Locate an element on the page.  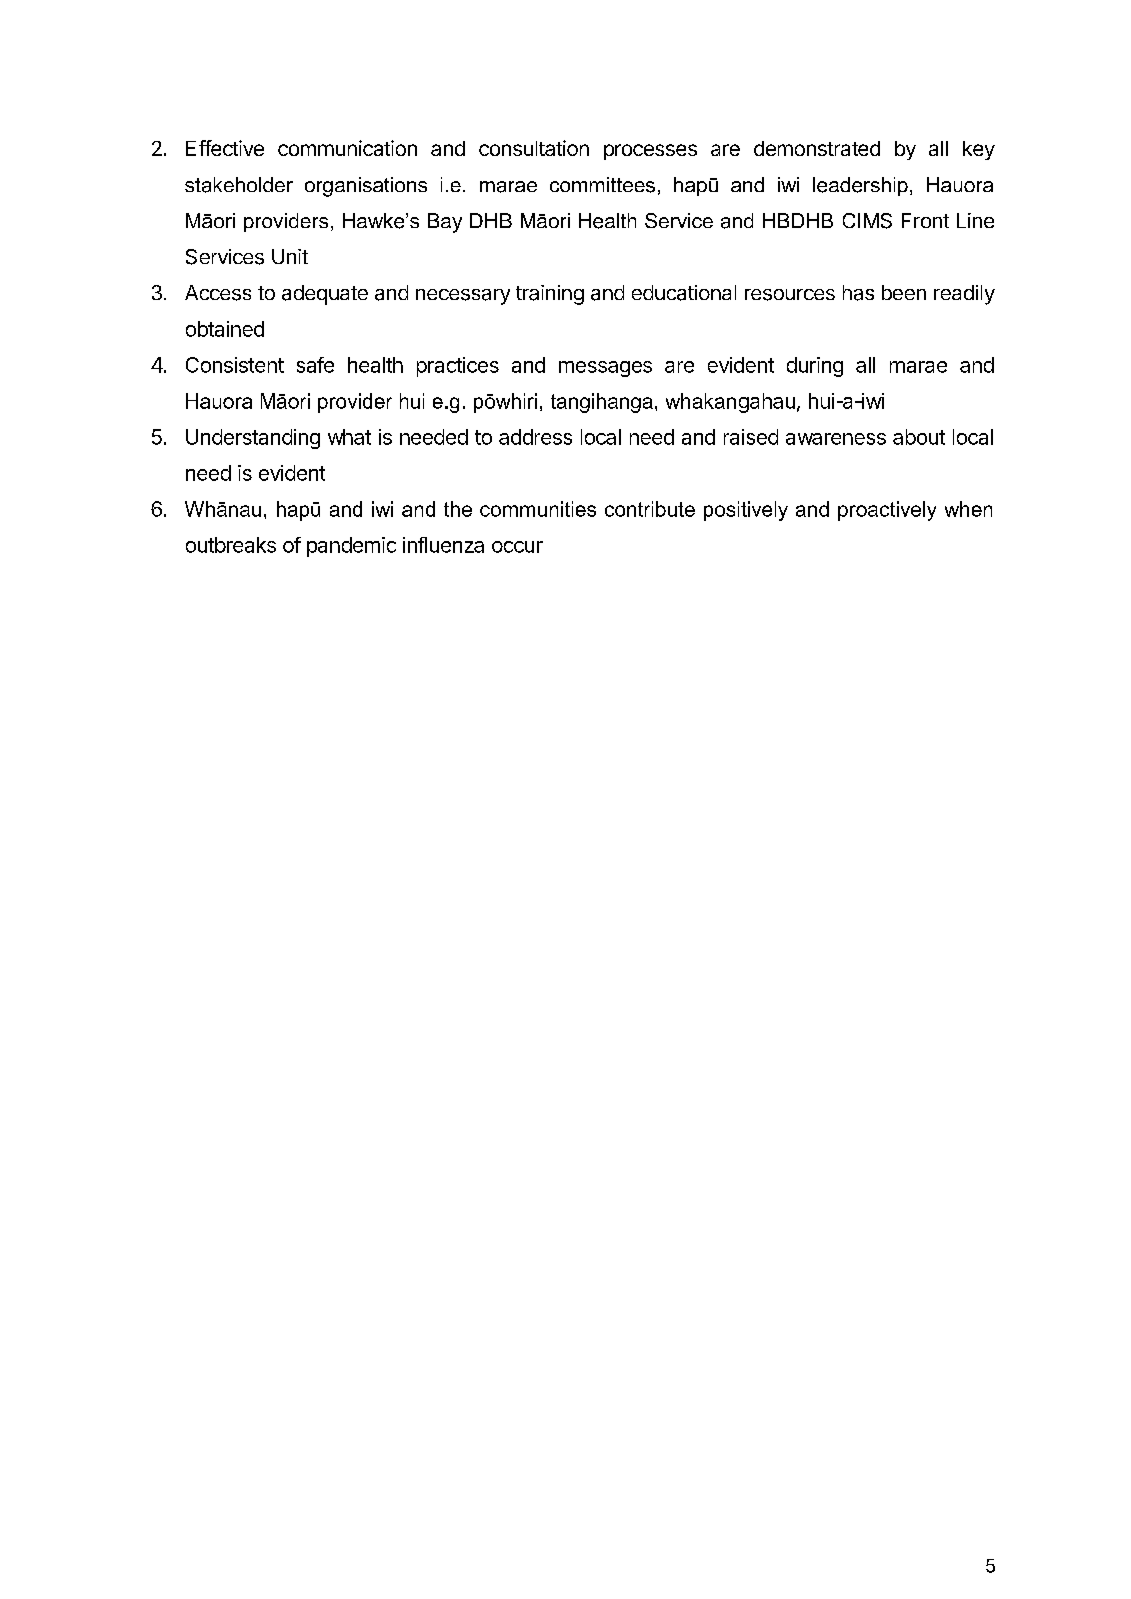
pandemic is located at coordinates (351, 547).
